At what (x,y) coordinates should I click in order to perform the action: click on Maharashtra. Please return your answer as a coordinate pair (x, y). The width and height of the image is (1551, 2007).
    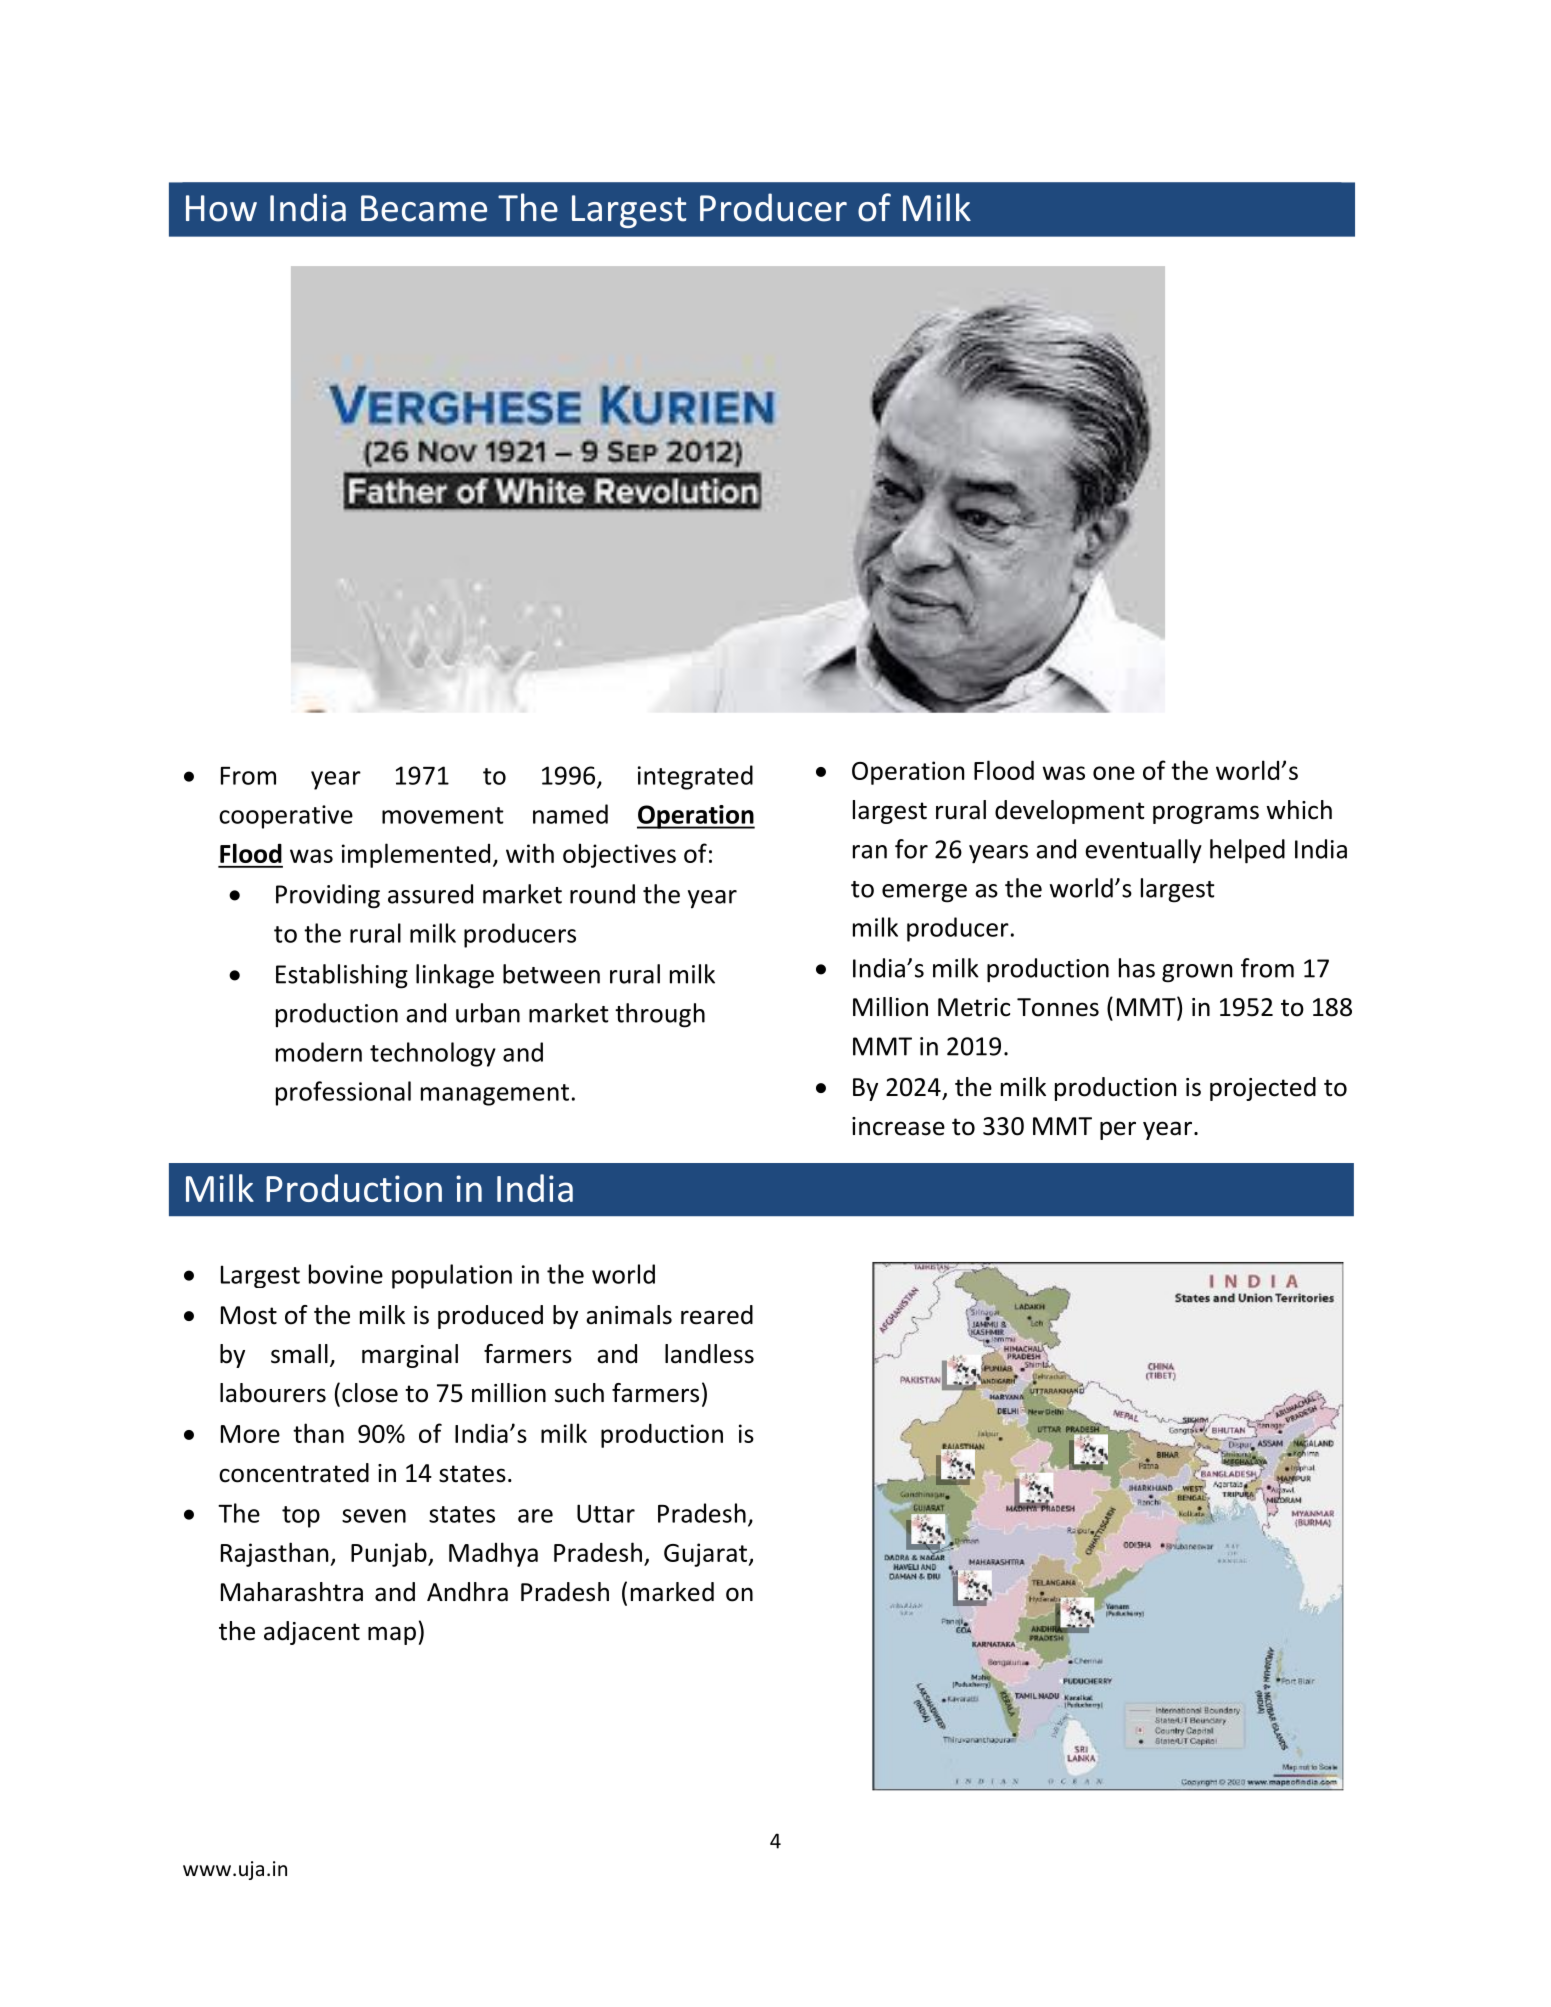
    Looking at the image, I should click on (292, 1592).
